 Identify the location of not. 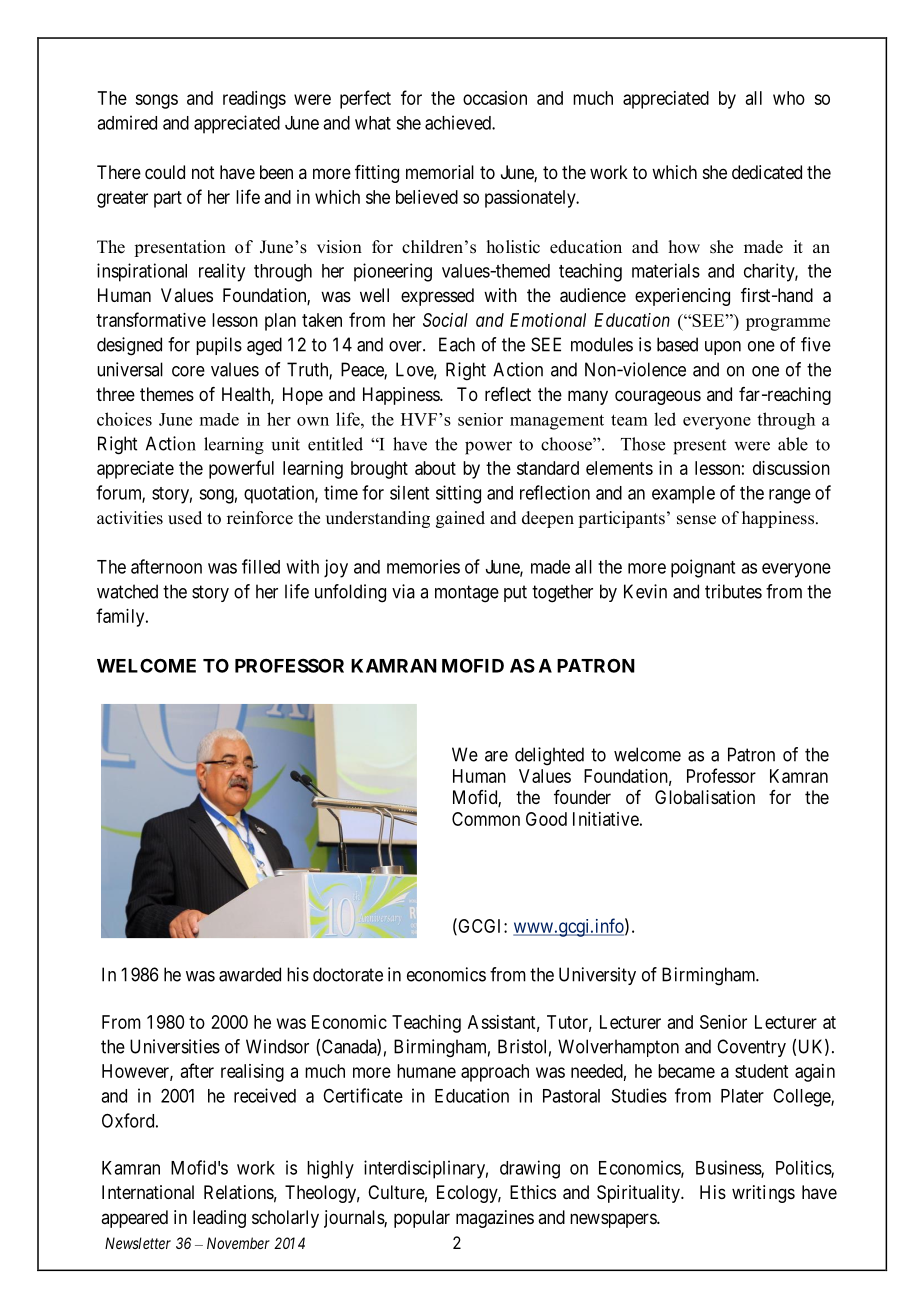
(203, 172).
